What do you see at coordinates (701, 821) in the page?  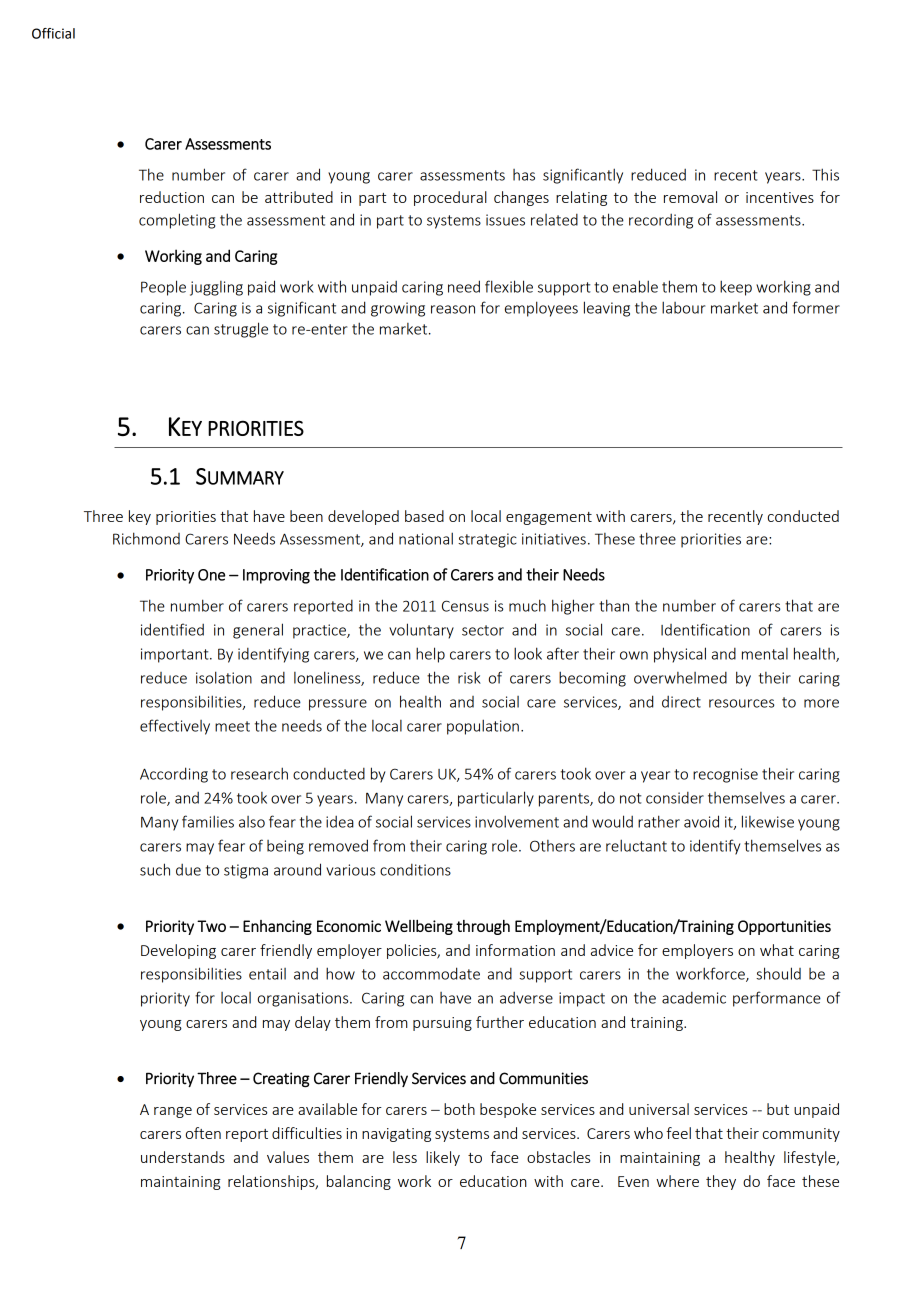 I see `avoid` at bounding box center [701, 821].
